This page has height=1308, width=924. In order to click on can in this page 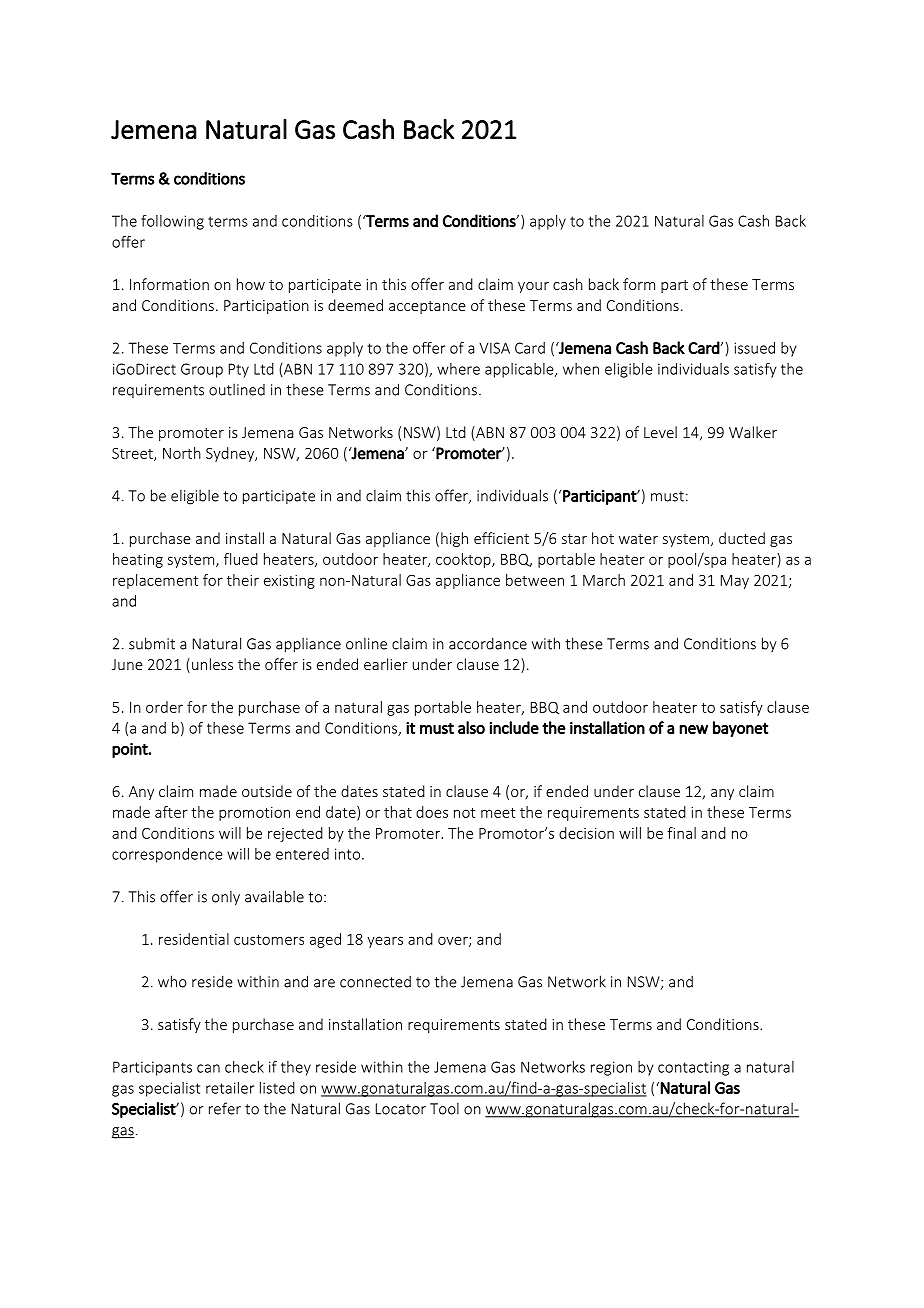, I will do `click(208, 1068)`.
